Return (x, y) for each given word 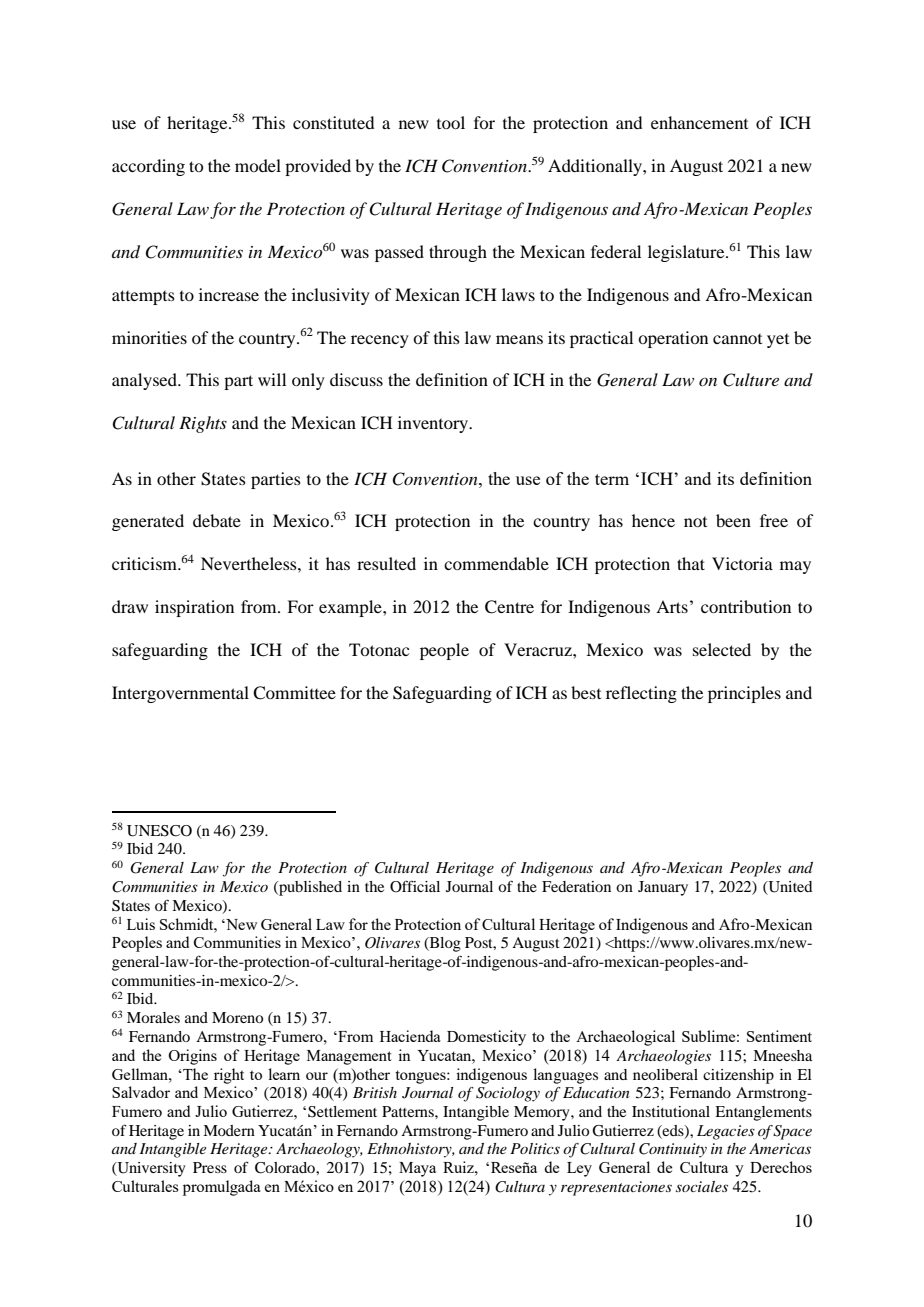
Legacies (726, 1132)
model (258, 165)
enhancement (699, 122)
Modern (229, 1130)
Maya (417, 1169)
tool (451, 122)
